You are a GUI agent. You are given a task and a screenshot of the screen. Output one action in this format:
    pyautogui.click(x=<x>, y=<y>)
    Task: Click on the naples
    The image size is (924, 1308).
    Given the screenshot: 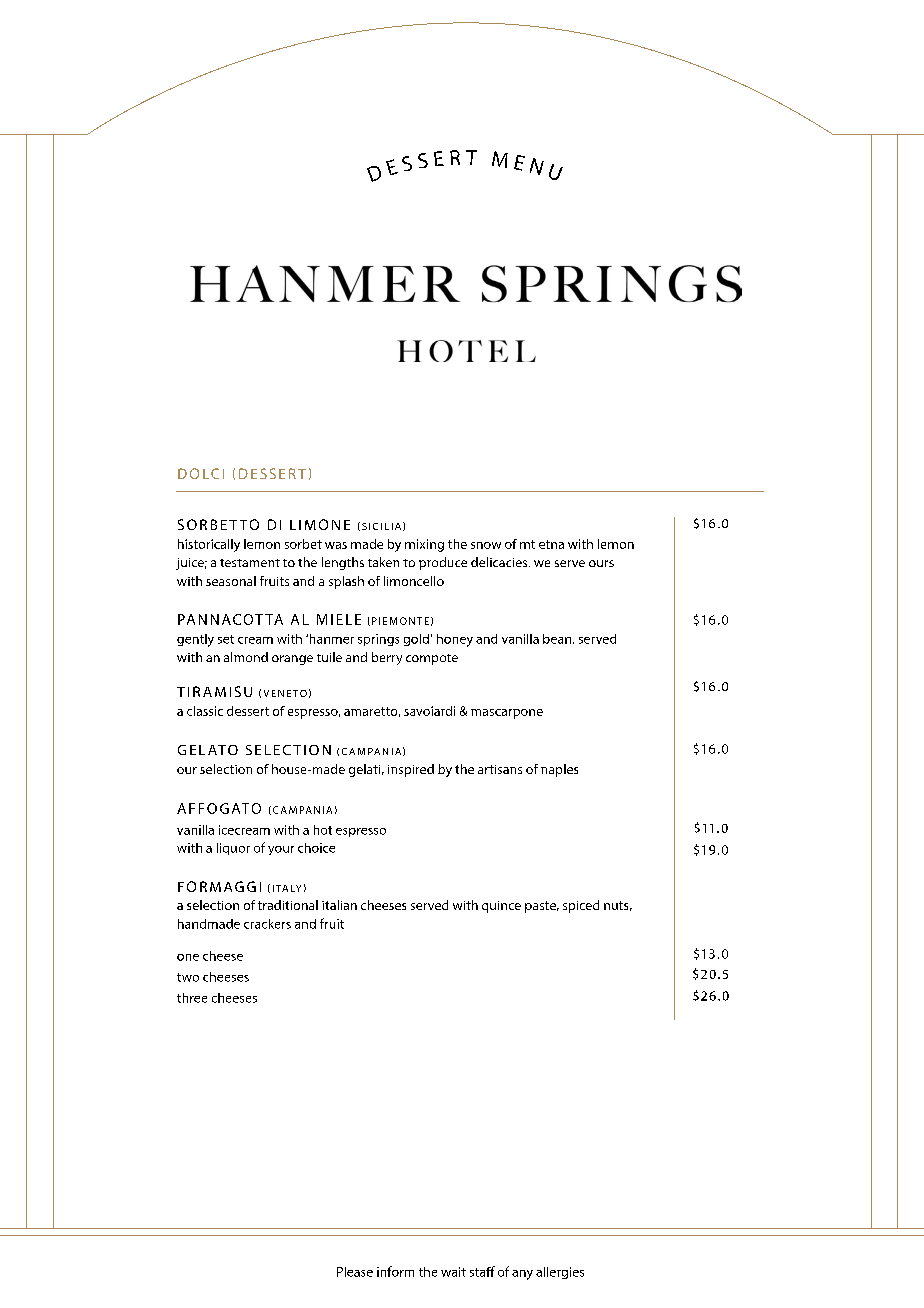 What is the action you would take?
    pyautogui.click(x=559, y=770)
